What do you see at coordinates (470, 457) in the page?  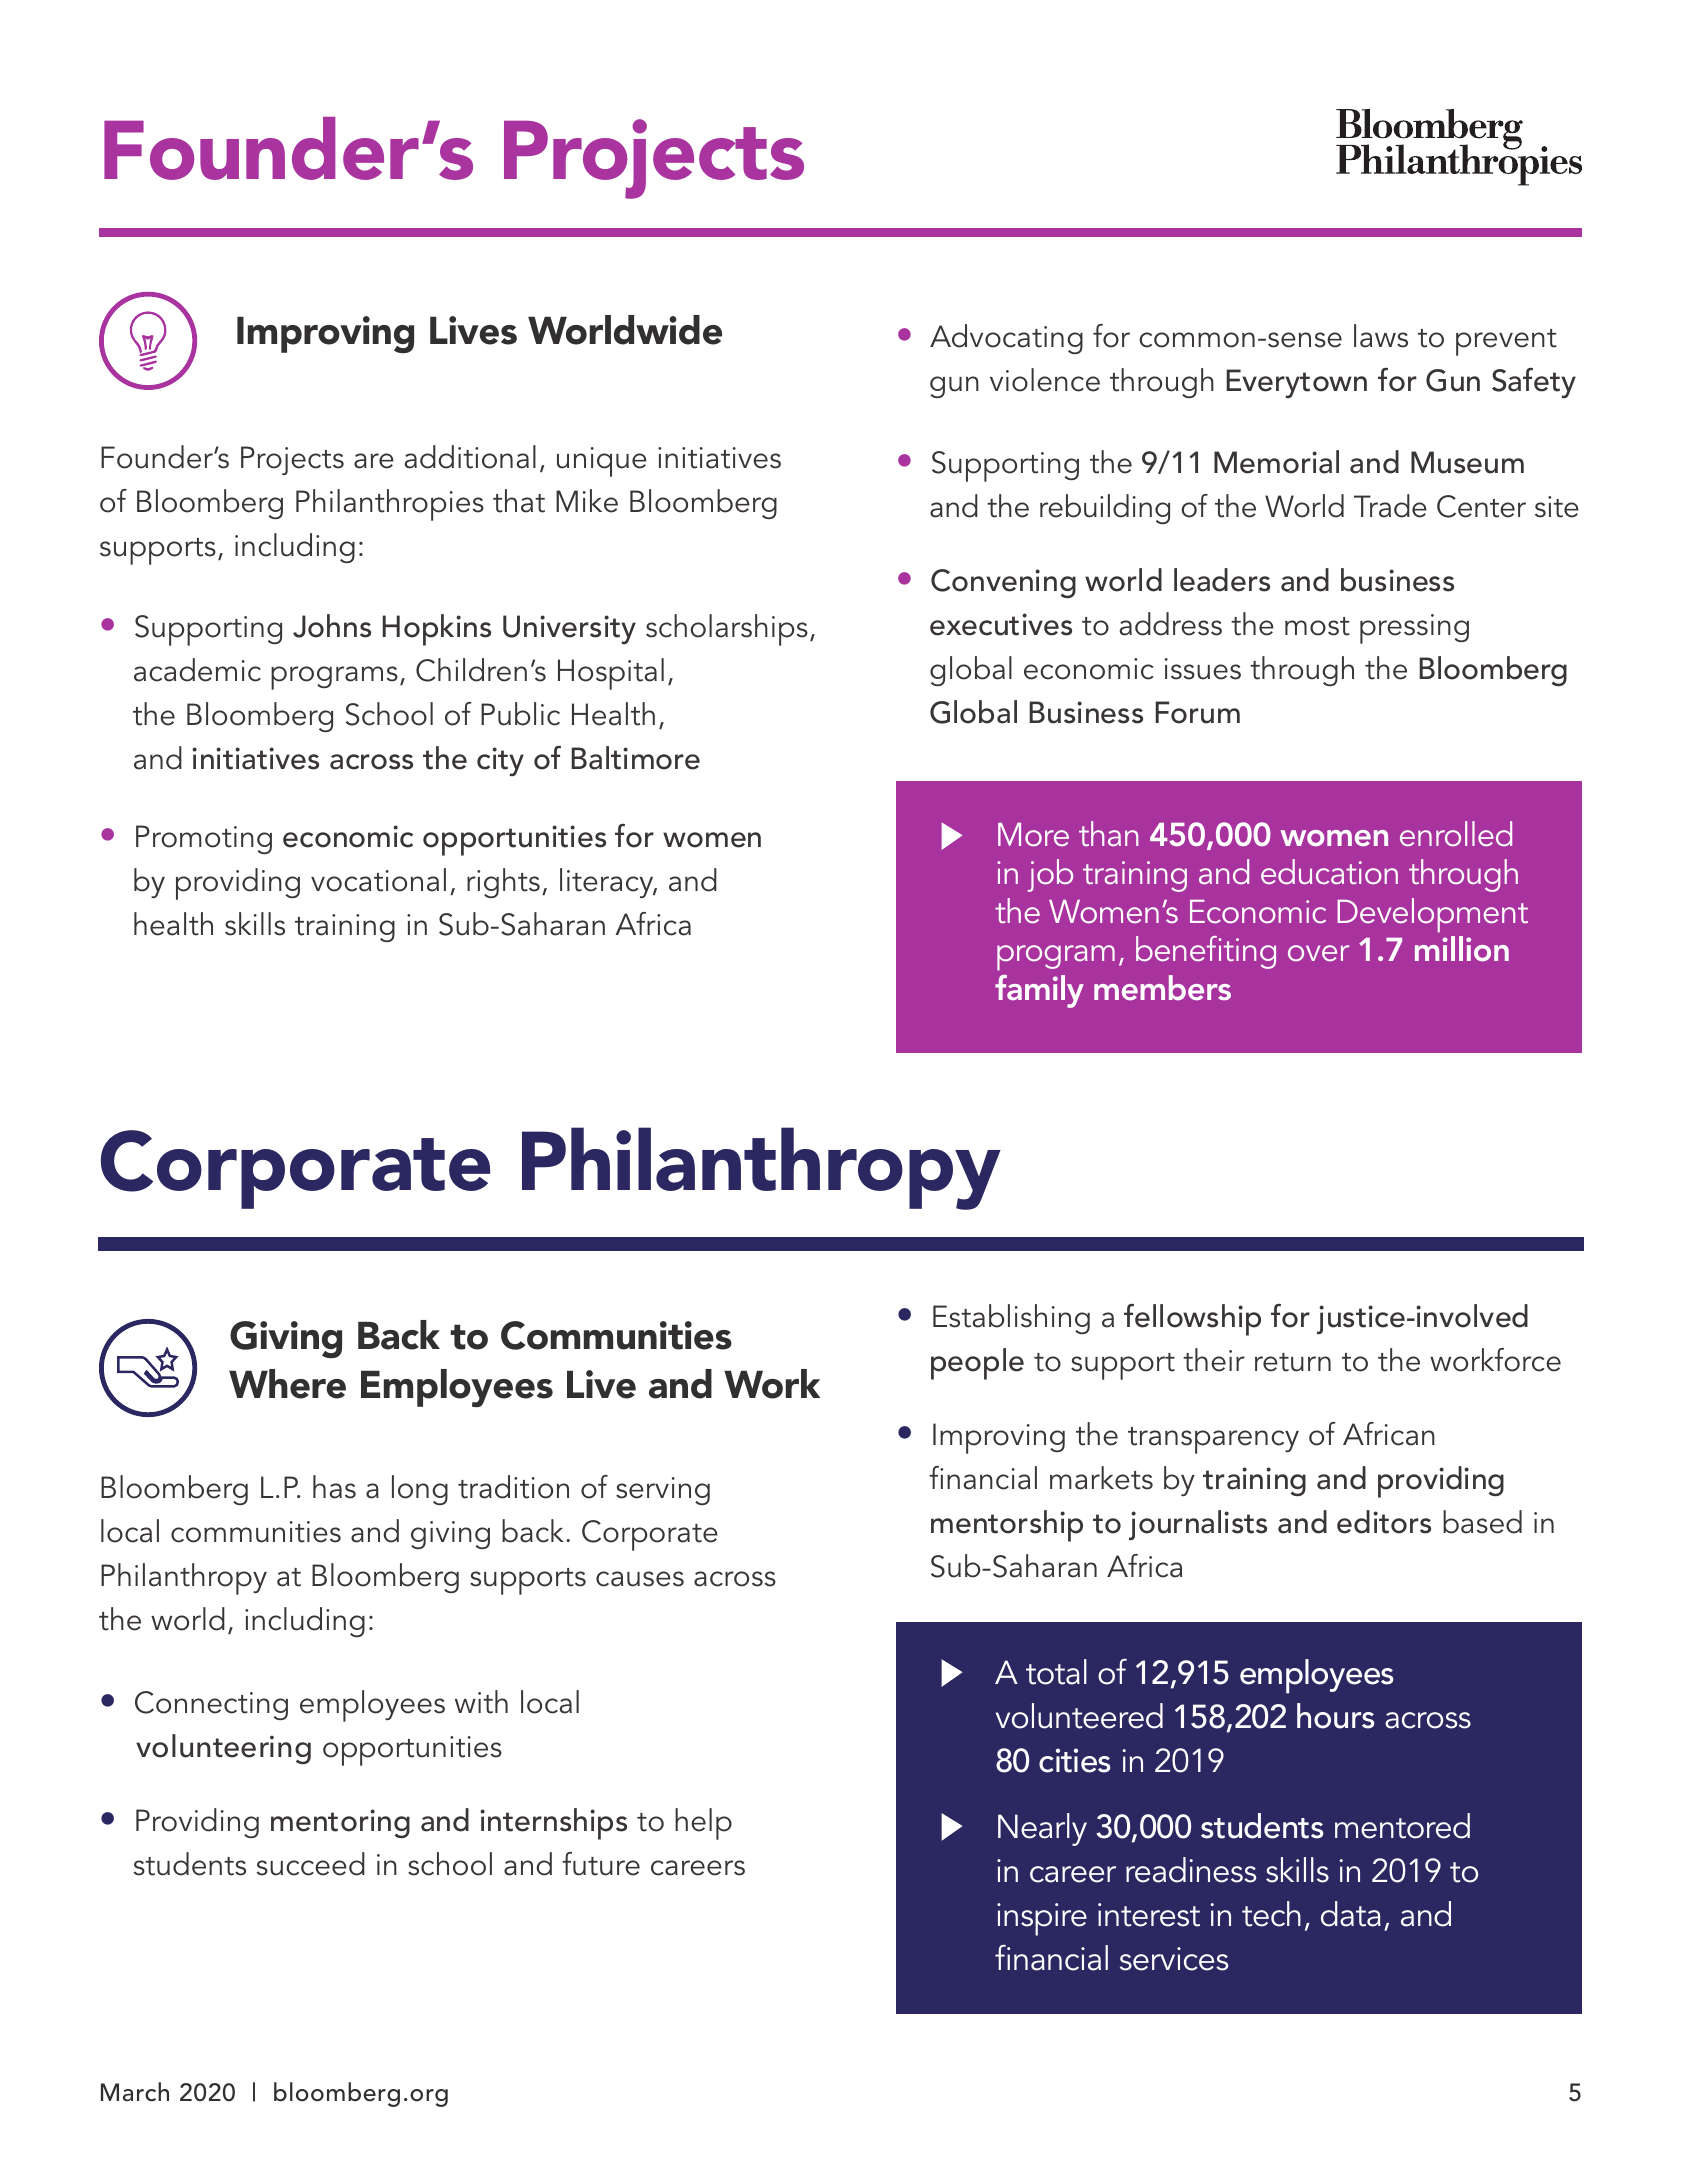 I see `additional` at bounding box center [470, 457].
